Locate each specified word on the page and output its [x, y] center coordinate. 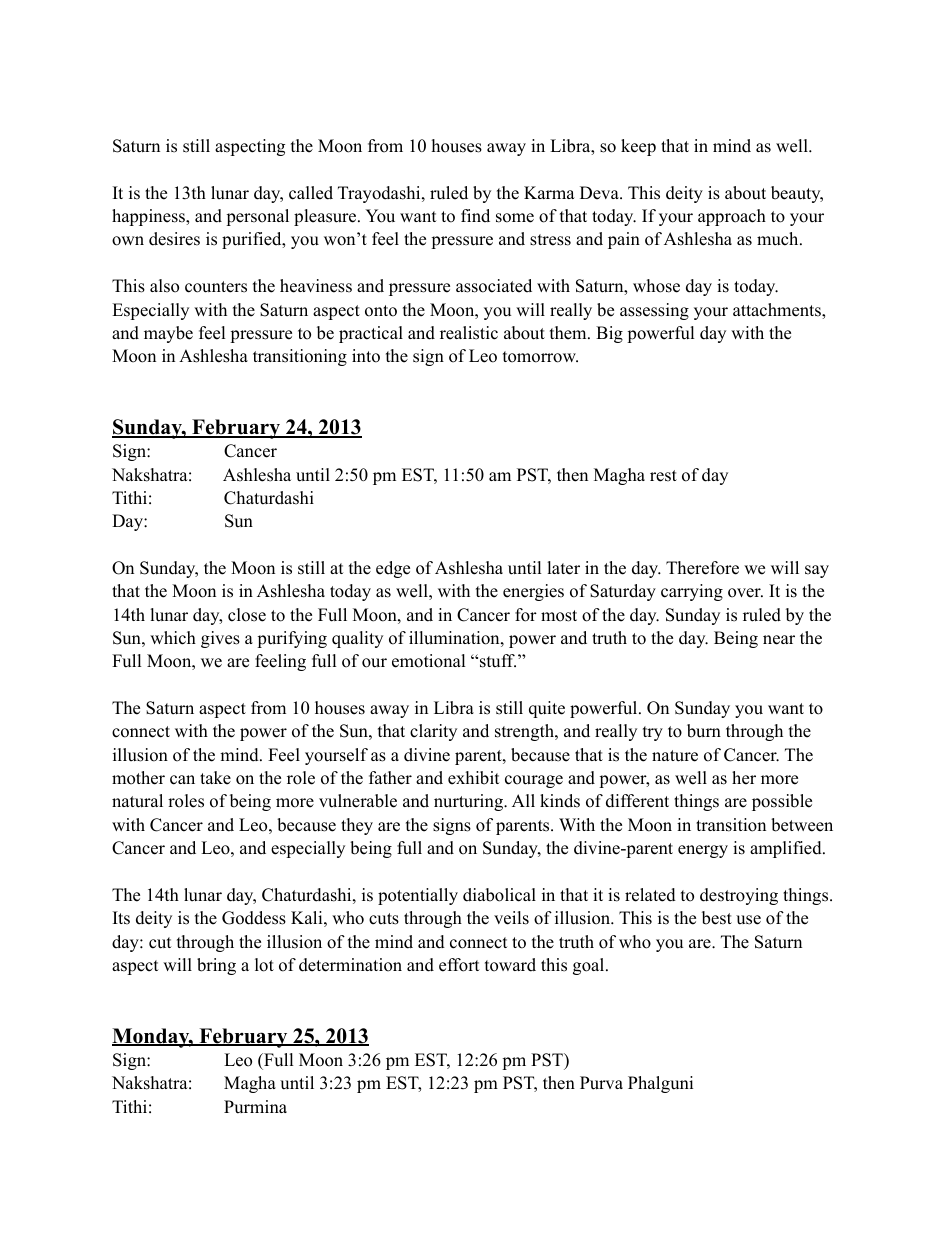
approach [732, 217]
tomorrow [540, 357]
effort [459, 965]
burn [704, 731]
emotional [429, 661]
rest [663, 476]
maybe [168, 334]
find [475, 216]
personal [257, 217]
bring [216, 966]
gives [220, 639]
